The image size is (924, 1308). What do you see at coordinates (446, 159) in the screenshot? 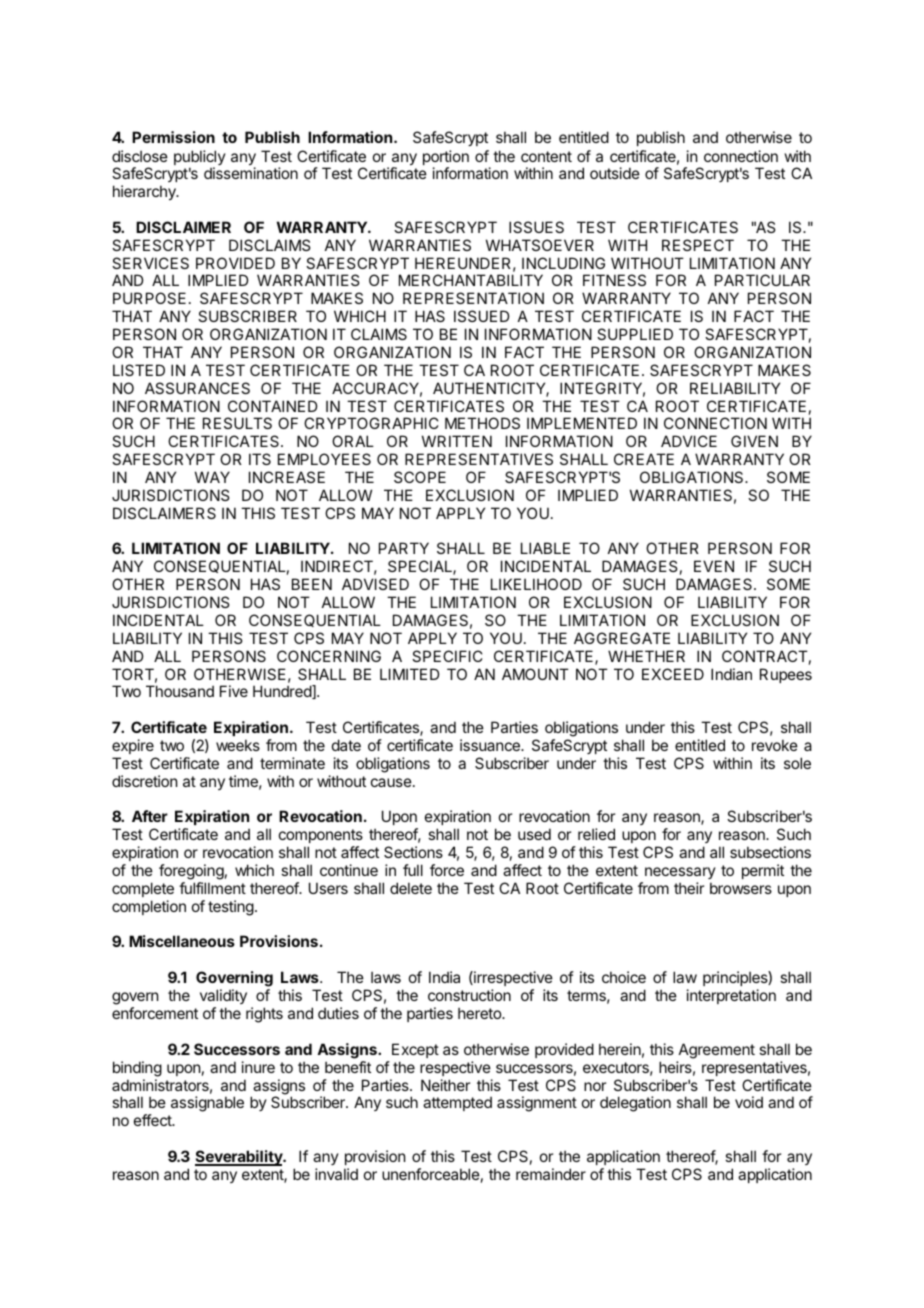
I see `portion` at bounding box center [446, 159].
